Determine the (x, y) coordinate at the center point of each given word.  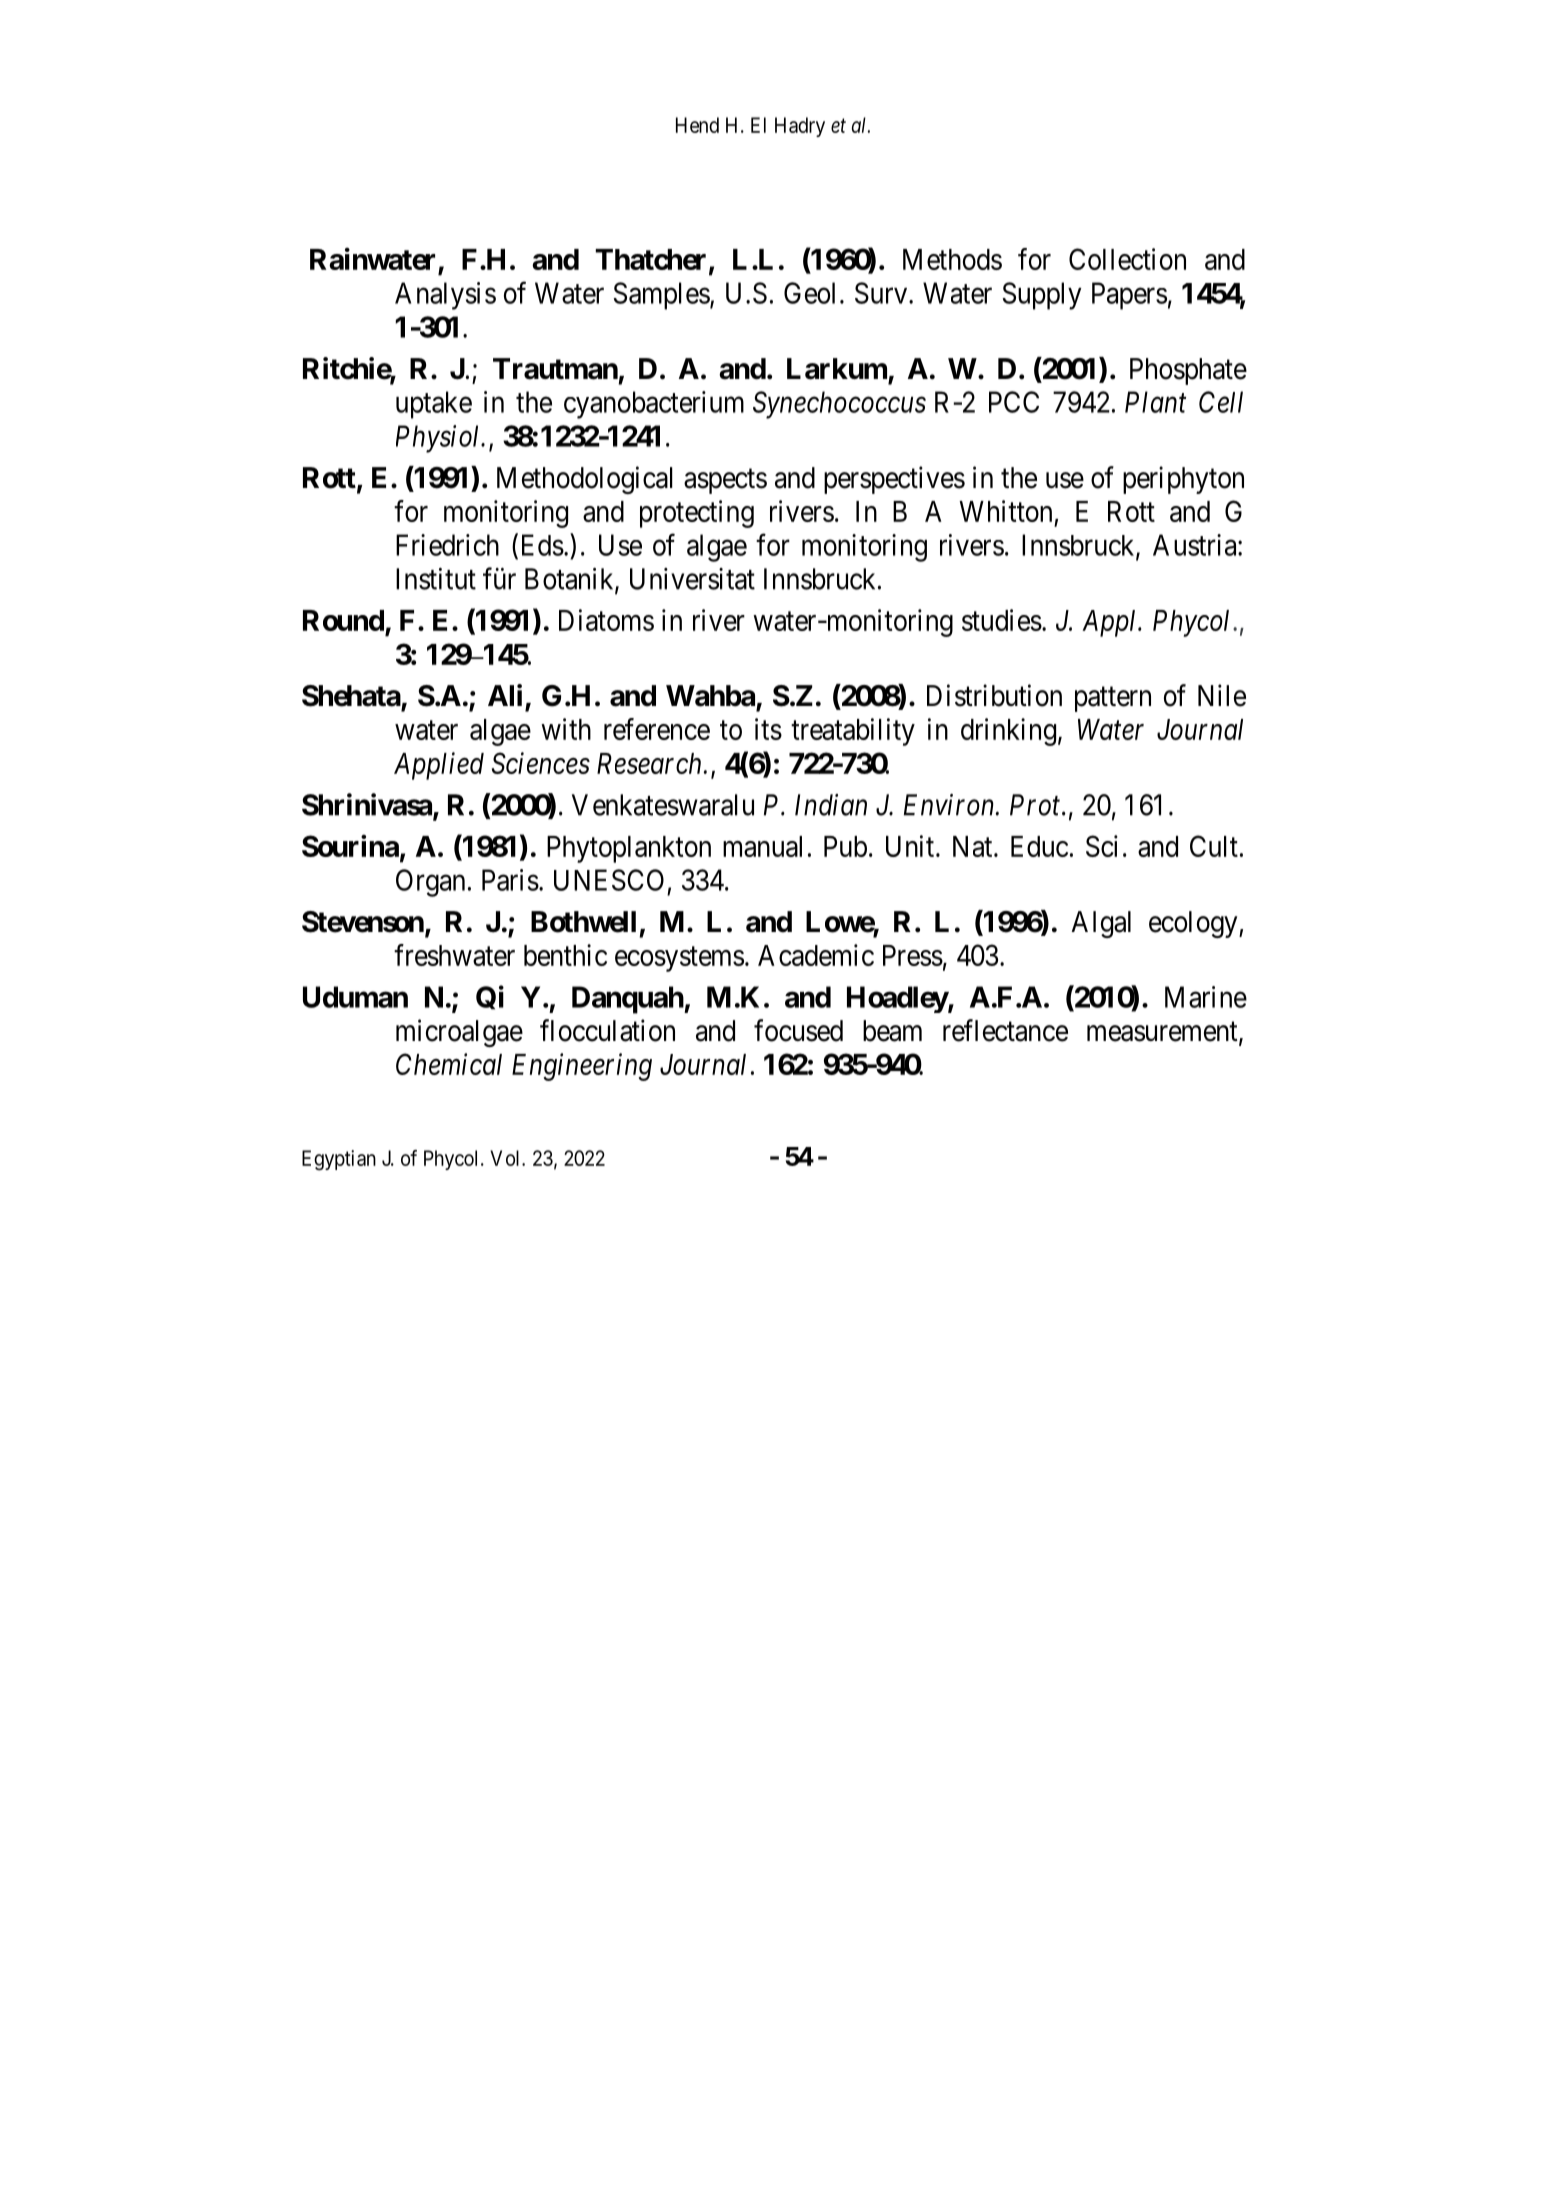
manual (762, 846)
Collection (1127, 259)
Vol (506, 1158)
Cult (1214, 846)
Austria (1196, 545)
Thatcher (650, 259)
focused (798, 1030)
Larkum (837, 369)
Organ (430, 883)
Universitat (692, 579)
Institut (436, 579)
